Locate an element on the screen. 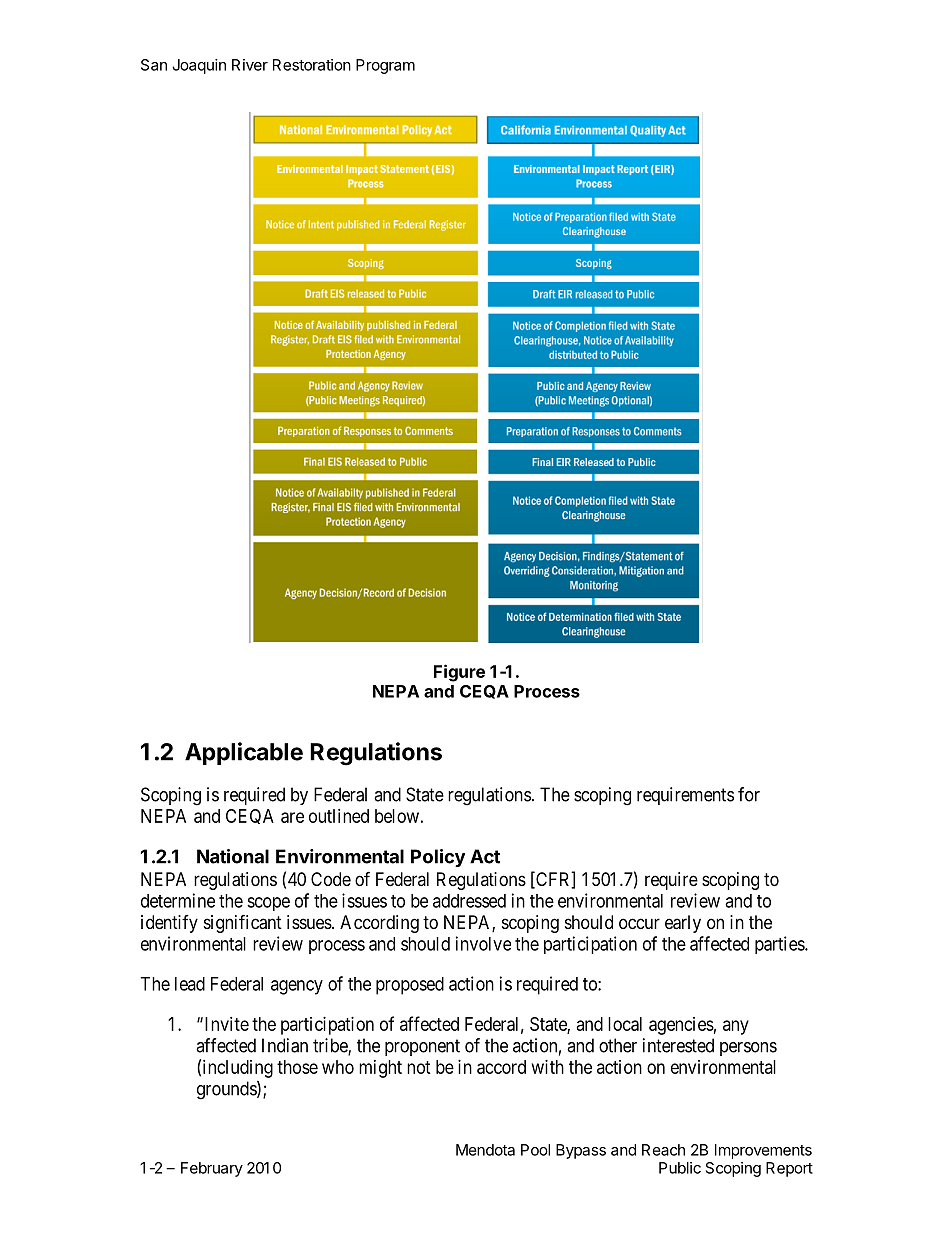 This screenshot has height=1233, width=952. National is located at coordinates (233, 856).
